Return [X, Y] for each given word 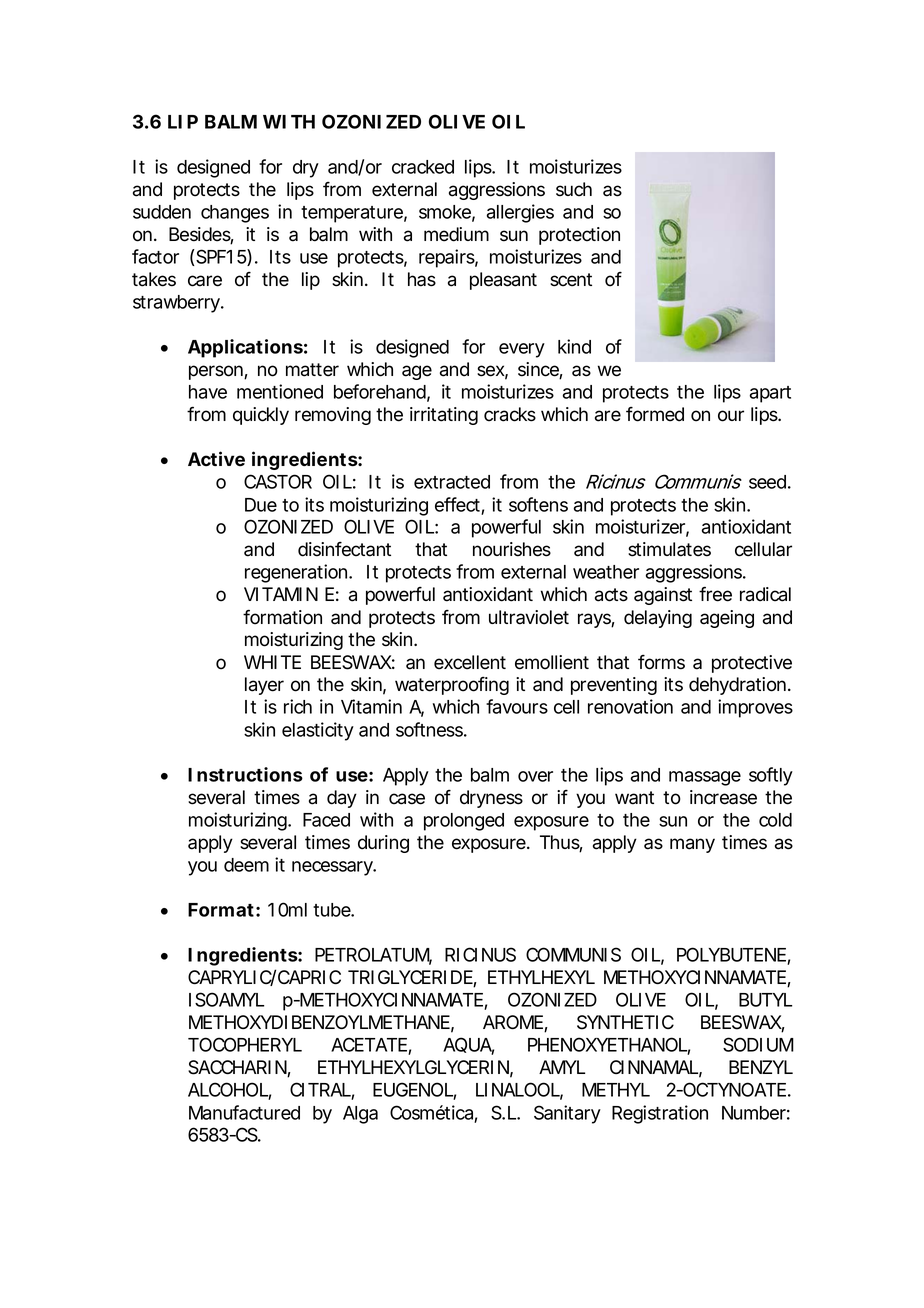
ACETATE [370, 1046]
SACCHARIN [238, 1068]
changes [235, 214]
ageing [727, 619]
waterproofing [452, 686]
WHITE [272, 662]
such [574, 189]
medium [456, 234]
